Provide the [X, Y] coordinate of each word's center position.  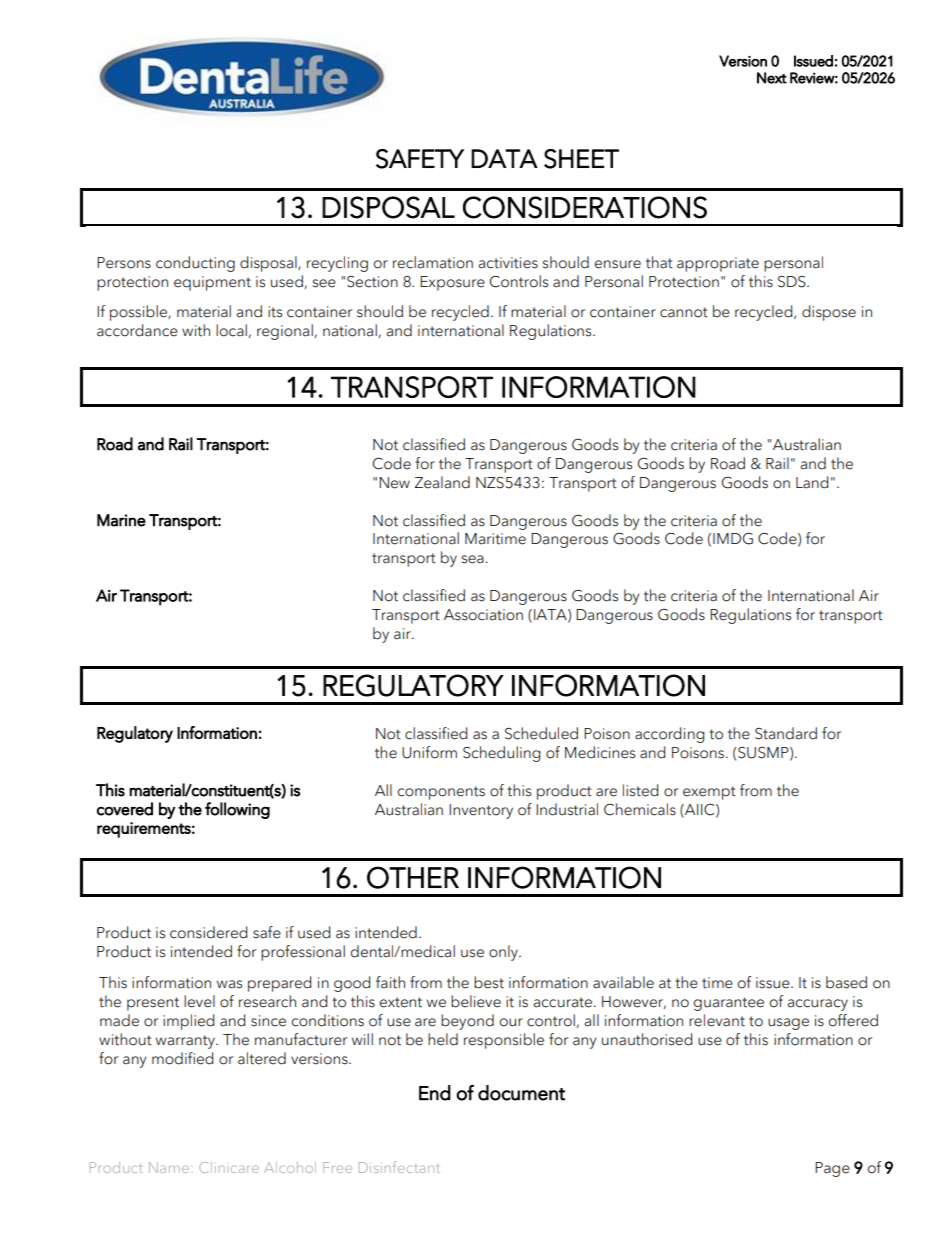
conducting [195, 264]
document [521, 1093]
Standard [786, 733]
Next [772, 78]
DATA [504, 158]
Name [169, 1167]
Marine [121, 520]
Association [483, 615]
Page [832, 1169]
